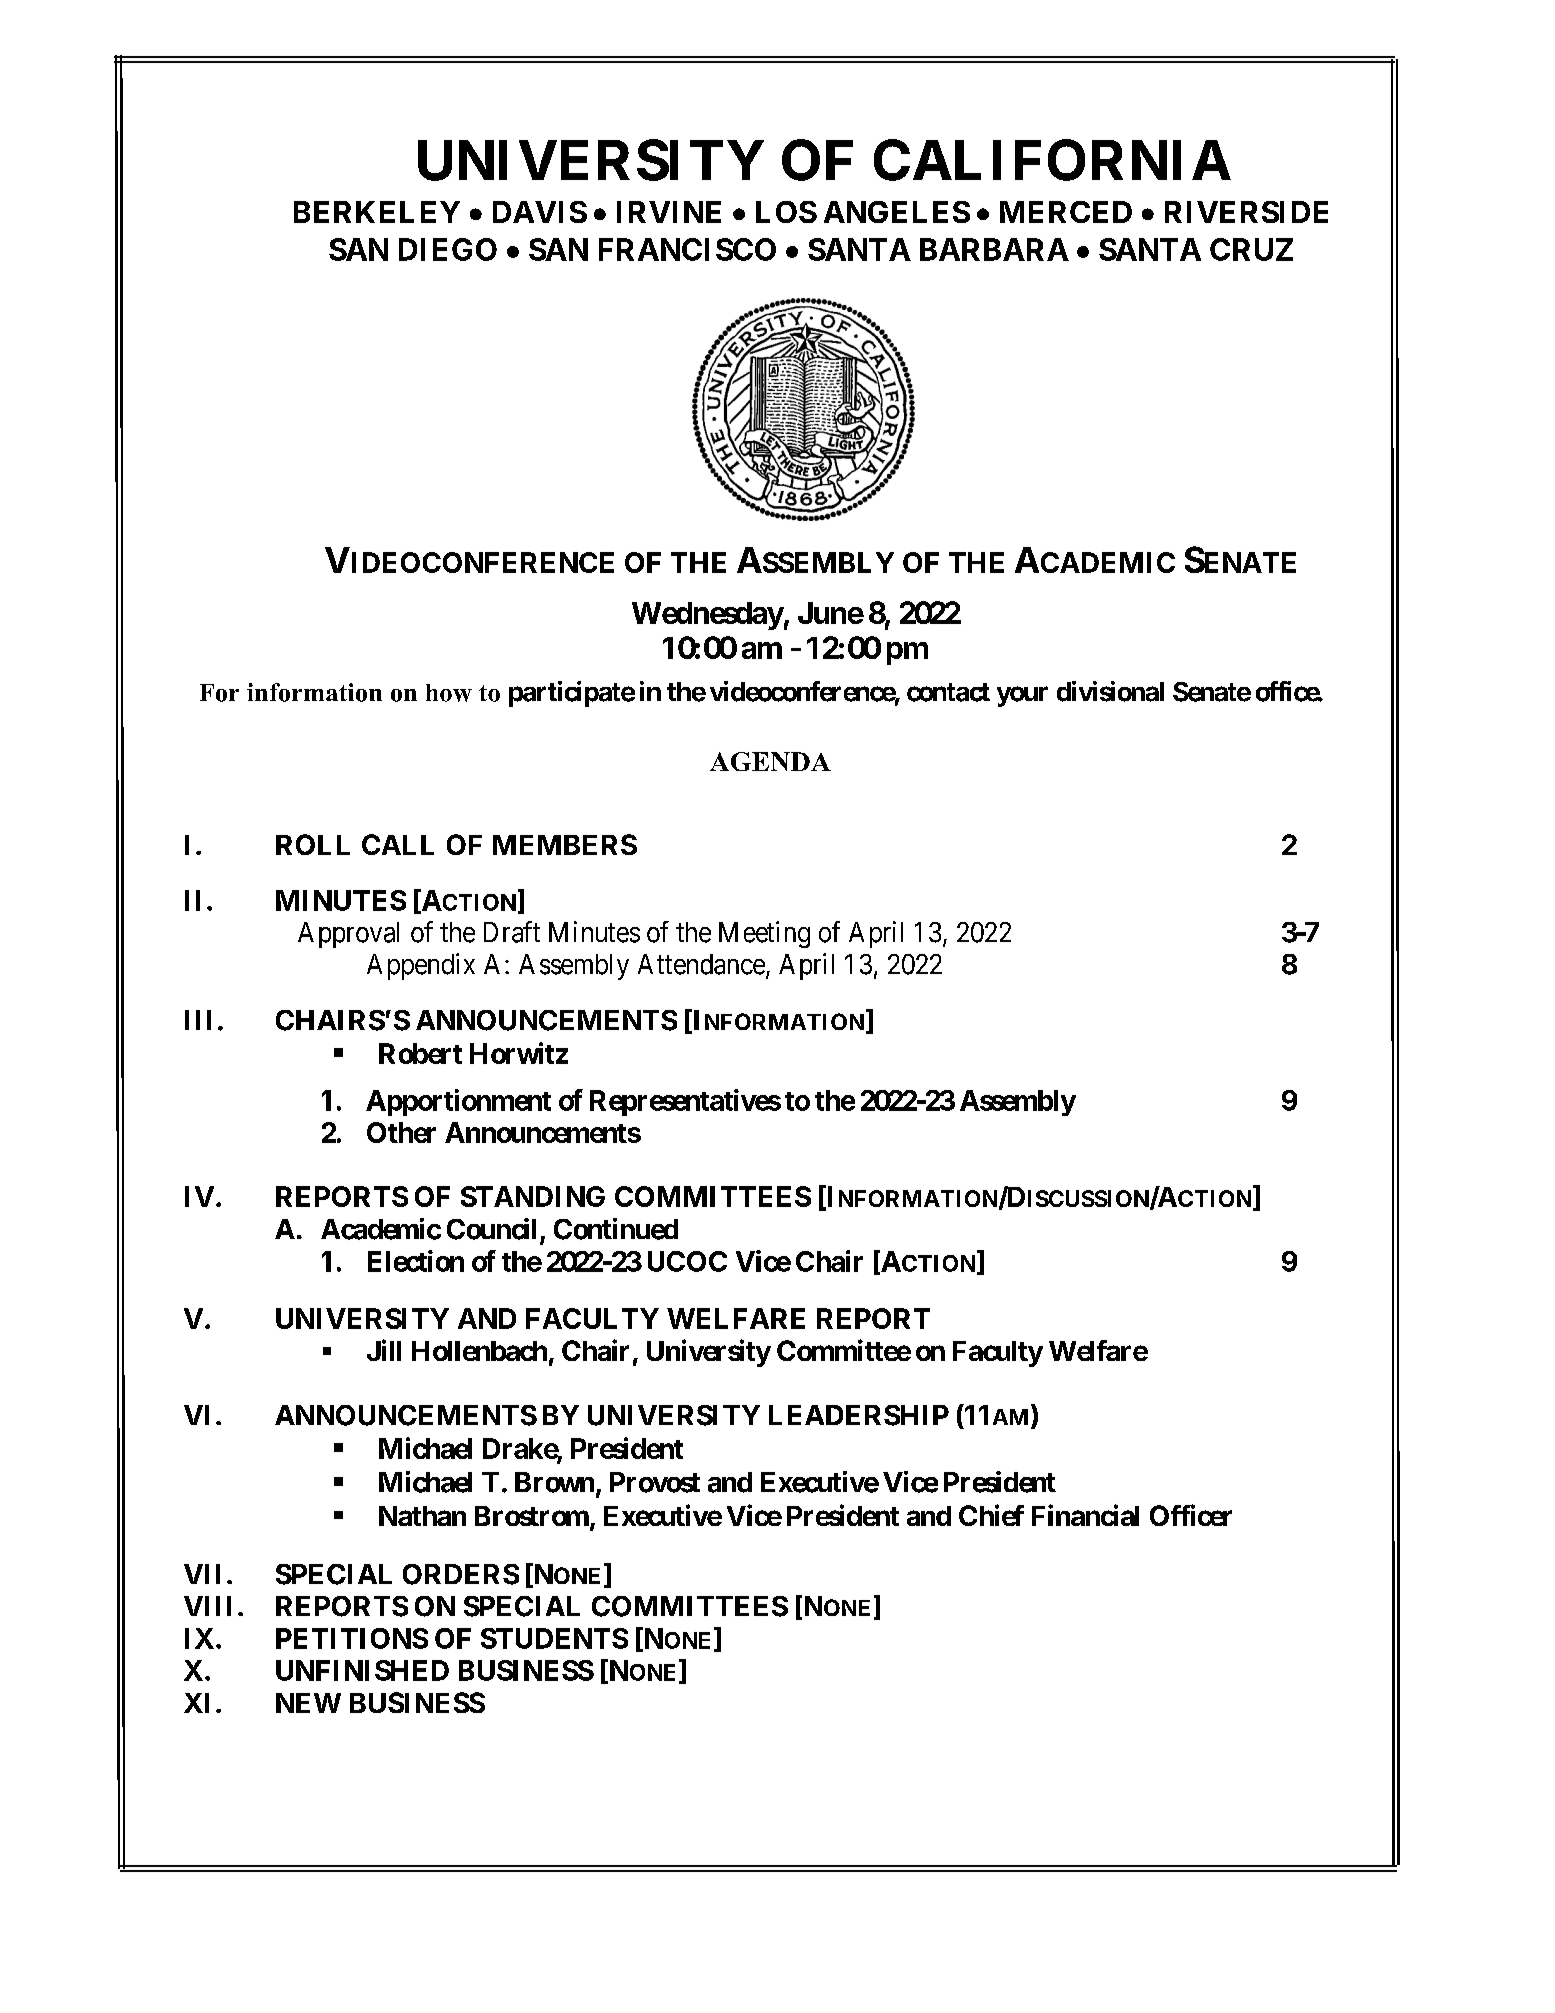  I want to click on IRVINE, so click(669, 212).
